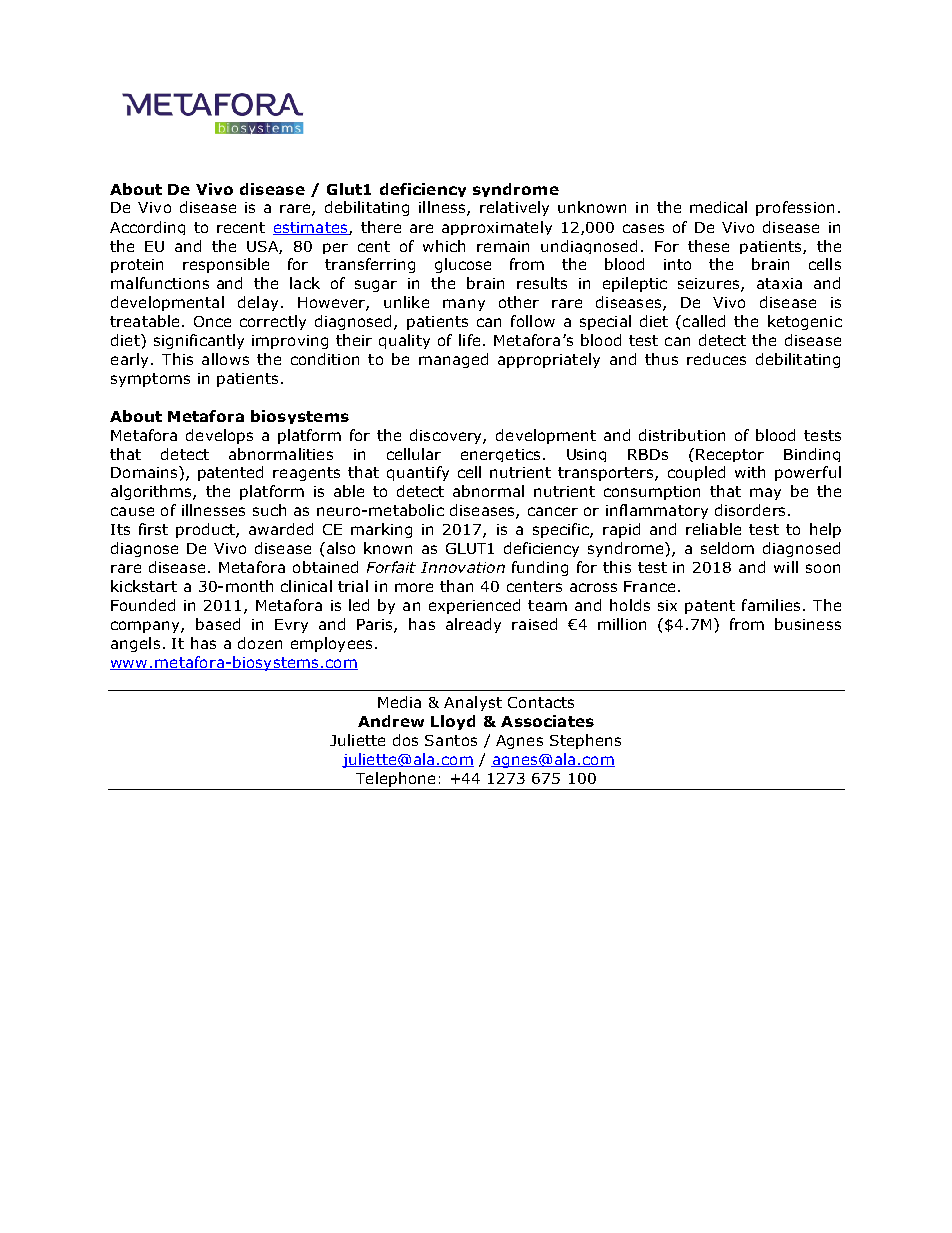 The width and height of the image is (952, 1233). What do you see at coordinates (418, 473) in the image?
I see `quantify` at bounding box center [418, 473].
